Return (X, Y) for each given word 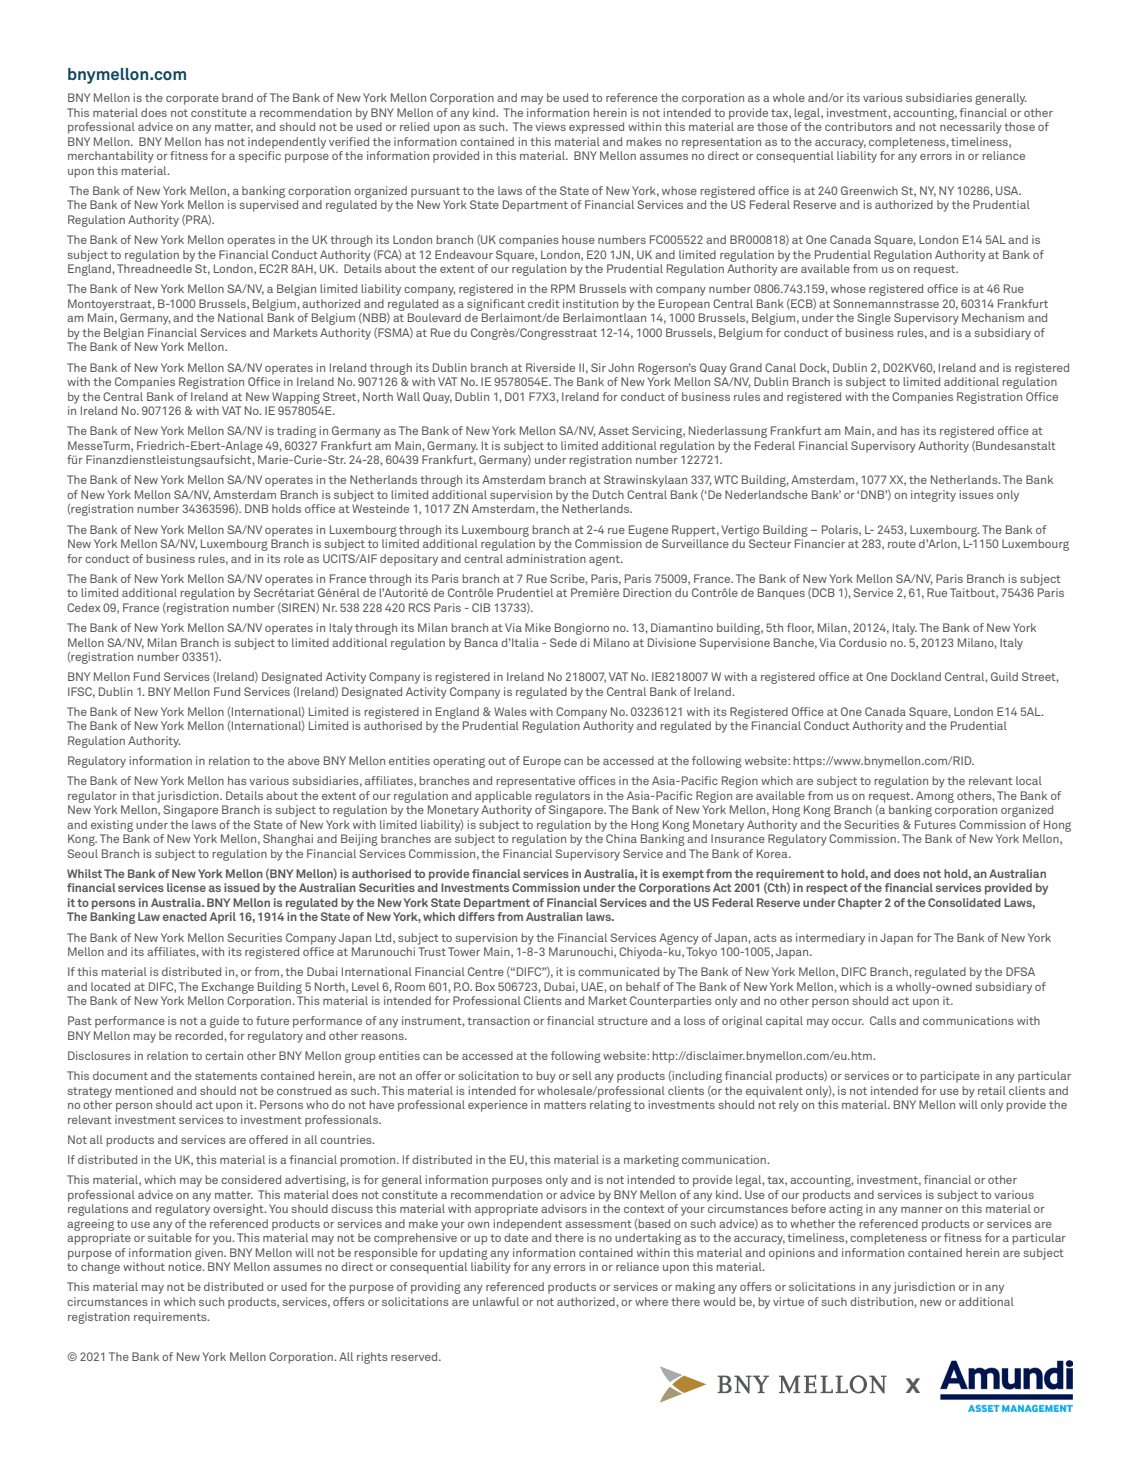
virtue (788, 1301)
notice (186, 1266)
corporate (192, 99)
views (550, 126)
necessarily (971, 128)
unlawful (496, 1301)
